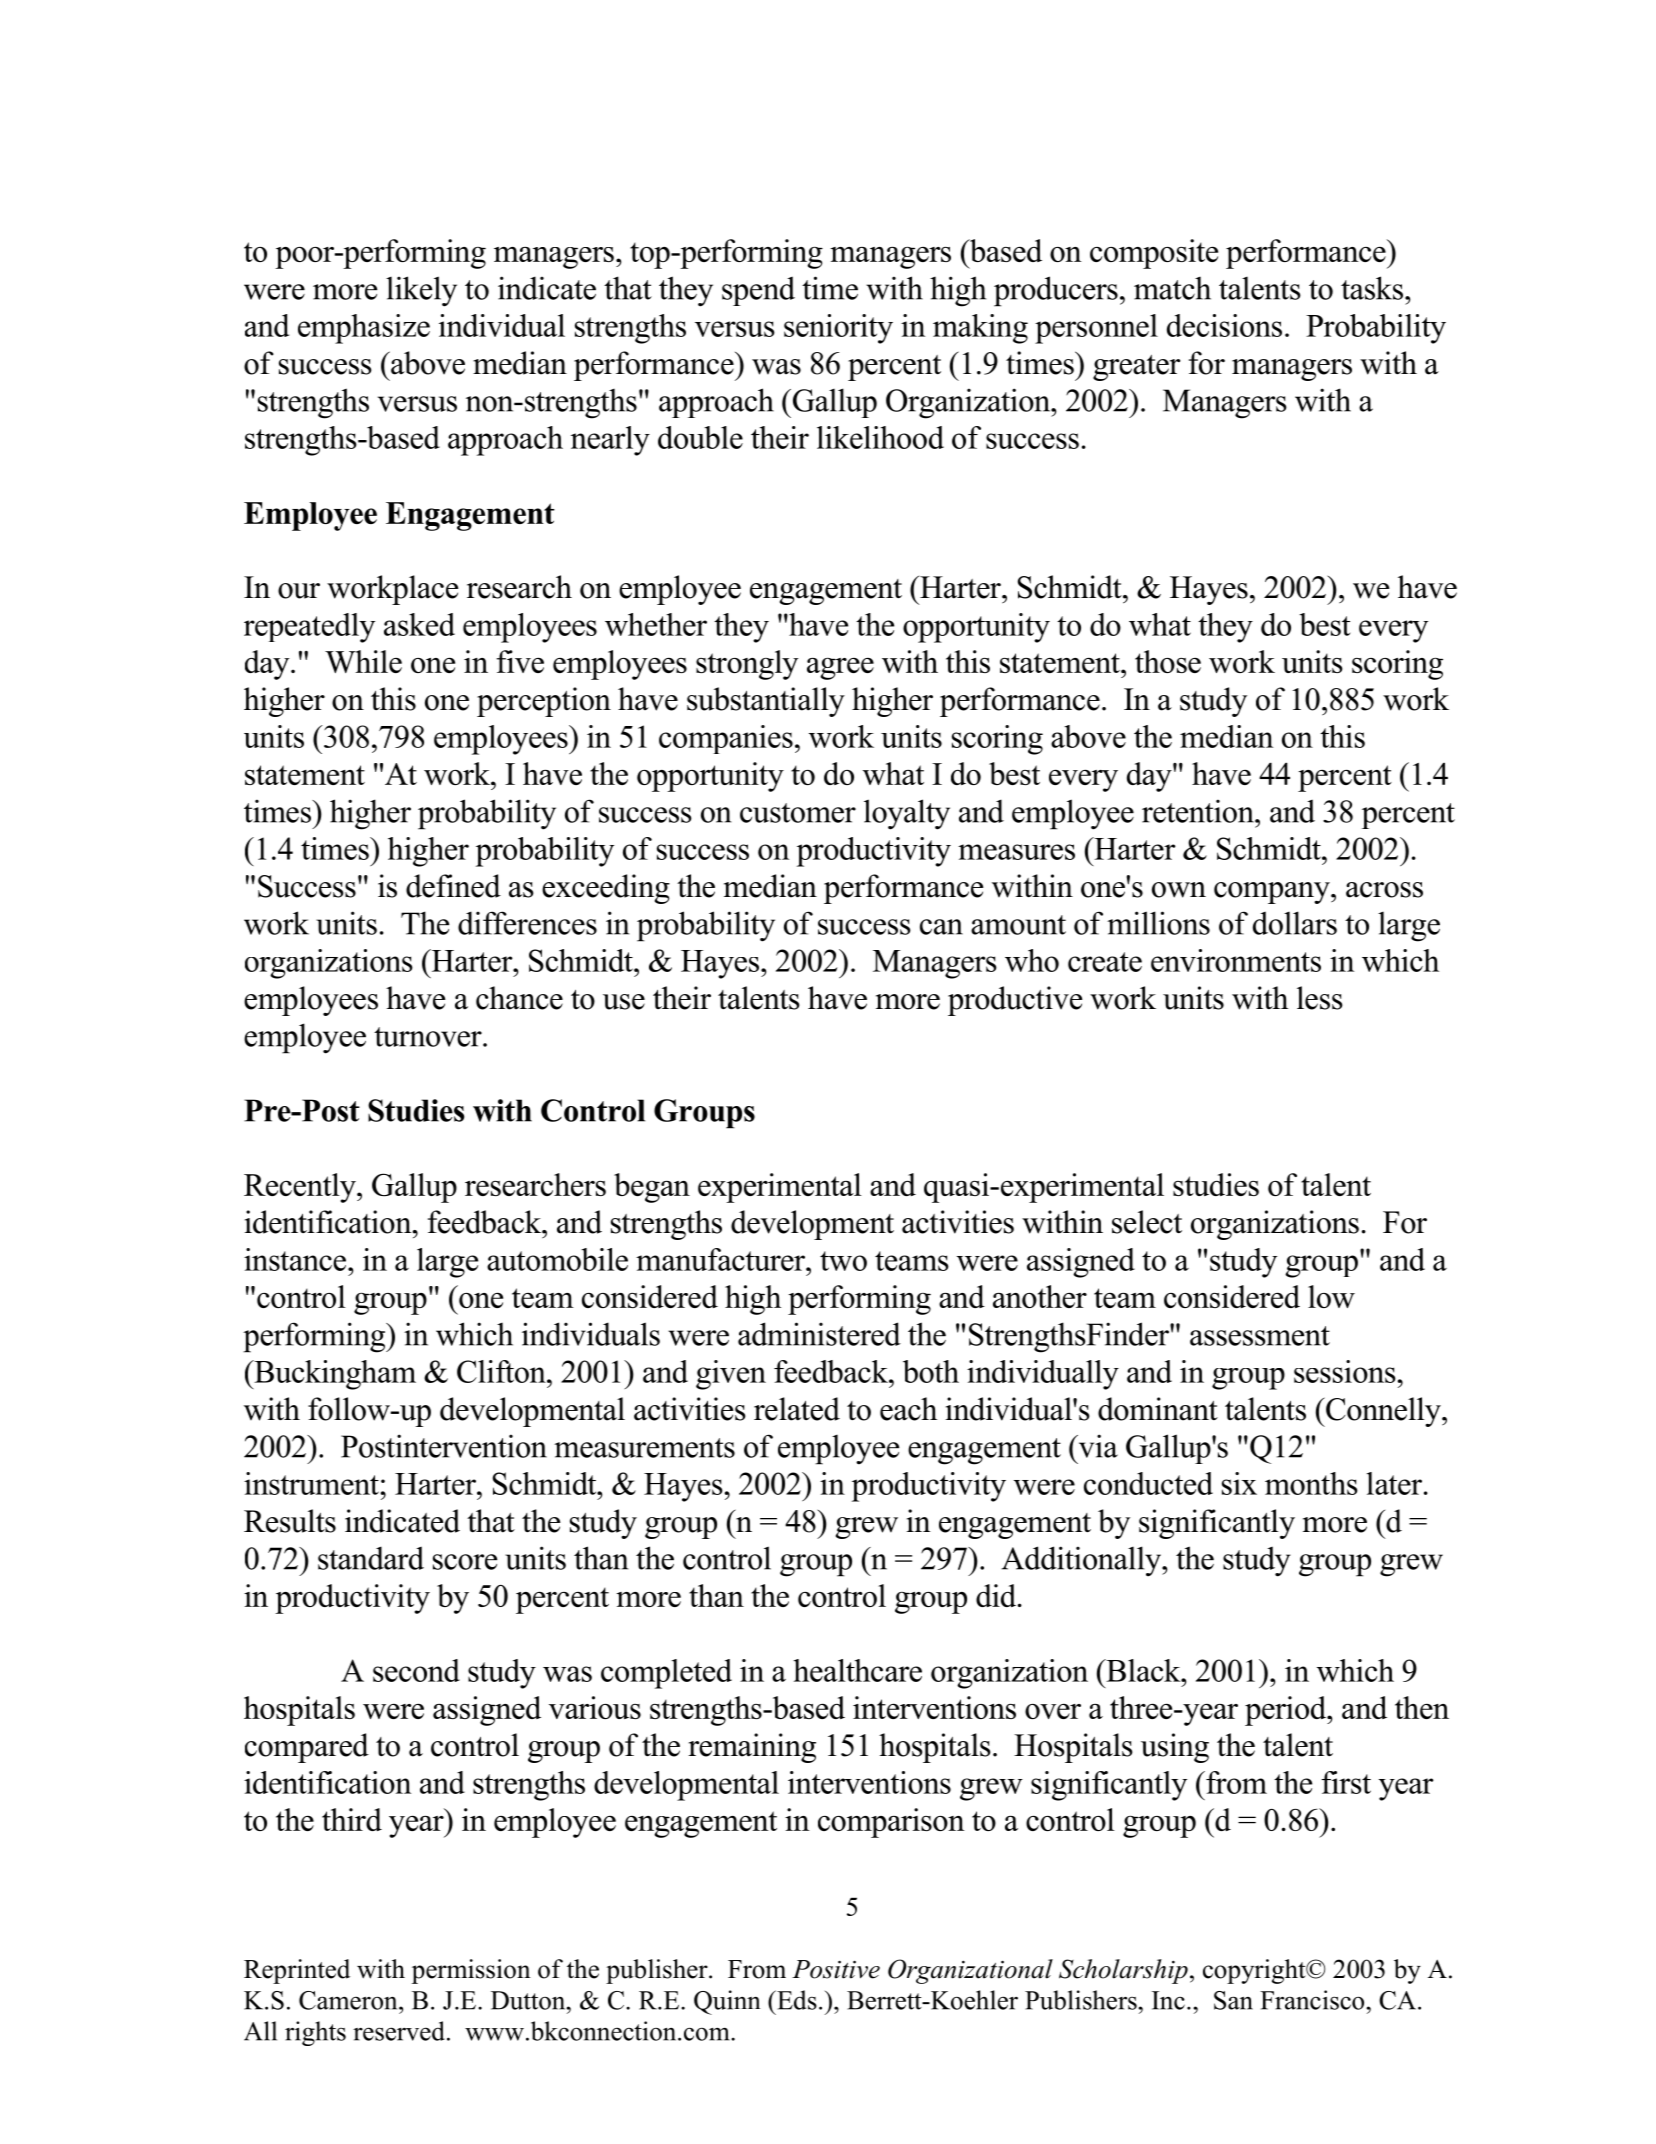 Image resolution: width=1656 pixels, height=2144 pixels. I want to click on likely, so click(421, 291).
